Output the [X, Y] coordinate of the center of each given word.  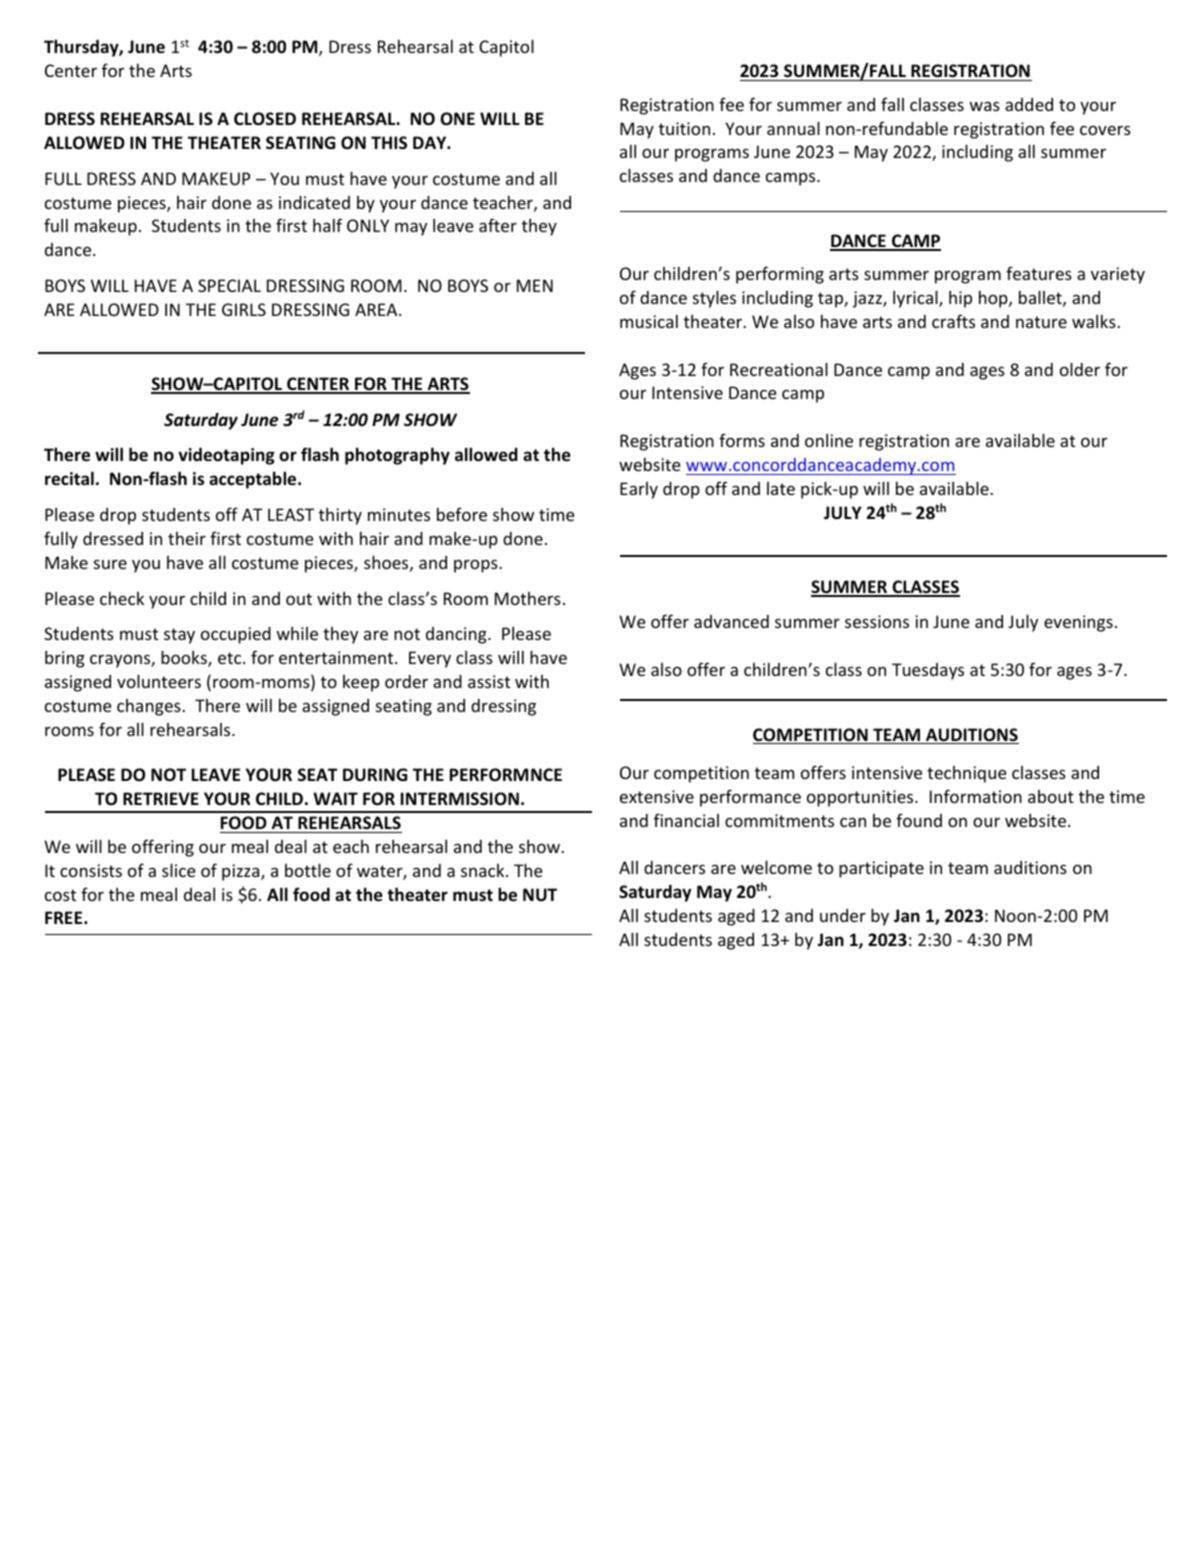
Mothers [528, 598]
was [985, 106]
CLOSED [265, 119]
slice [179, 870]
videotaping [226, 456]
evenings [1078, 623]
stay [179, 636]
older [1080, 369]
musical [649, 321]
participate [881, 869]
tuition [684, 128]
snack [484, 870]
